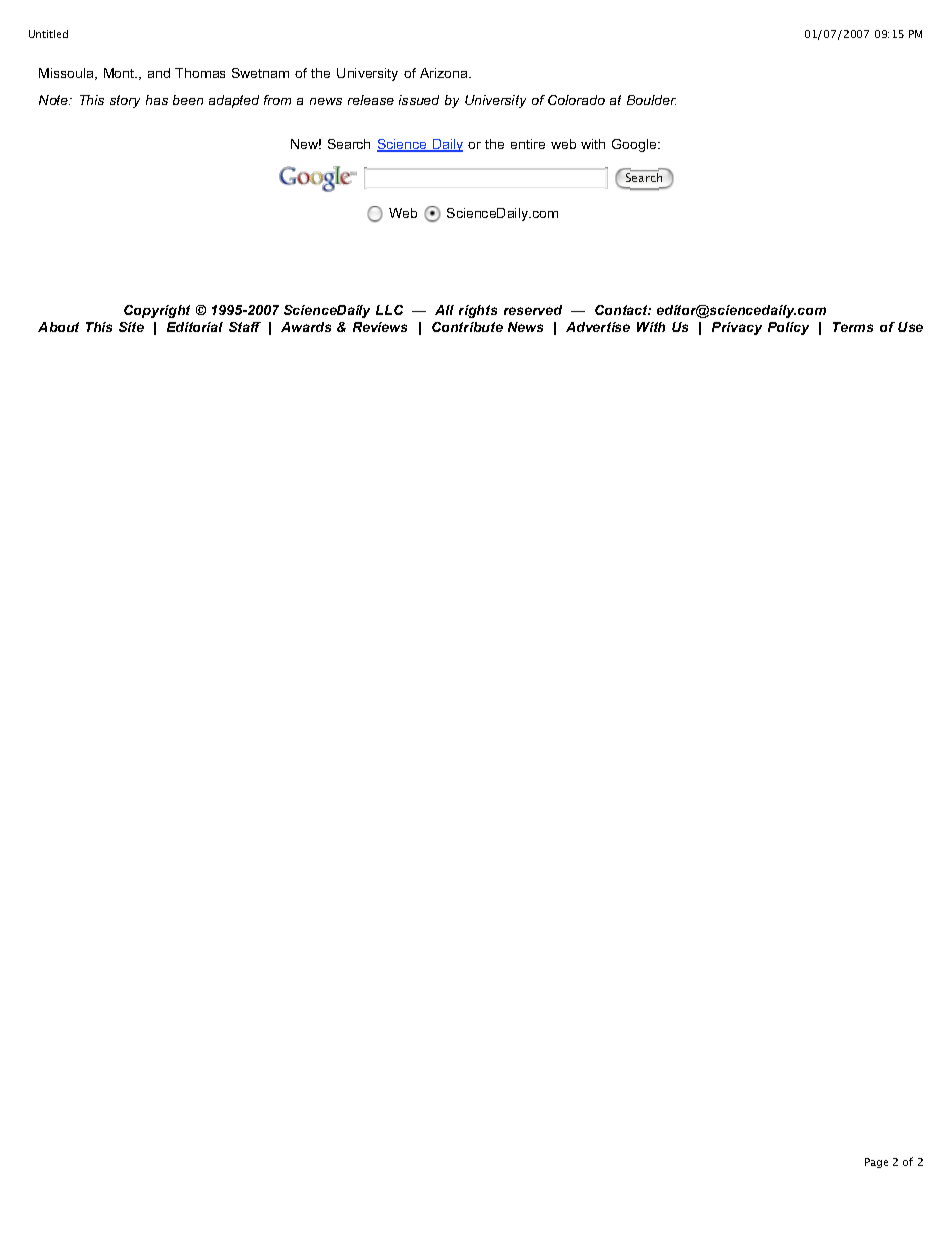  What do you see at coordinates (131, 327) in the screenshot?
I see `Site` at bounding box center [131, 327].
